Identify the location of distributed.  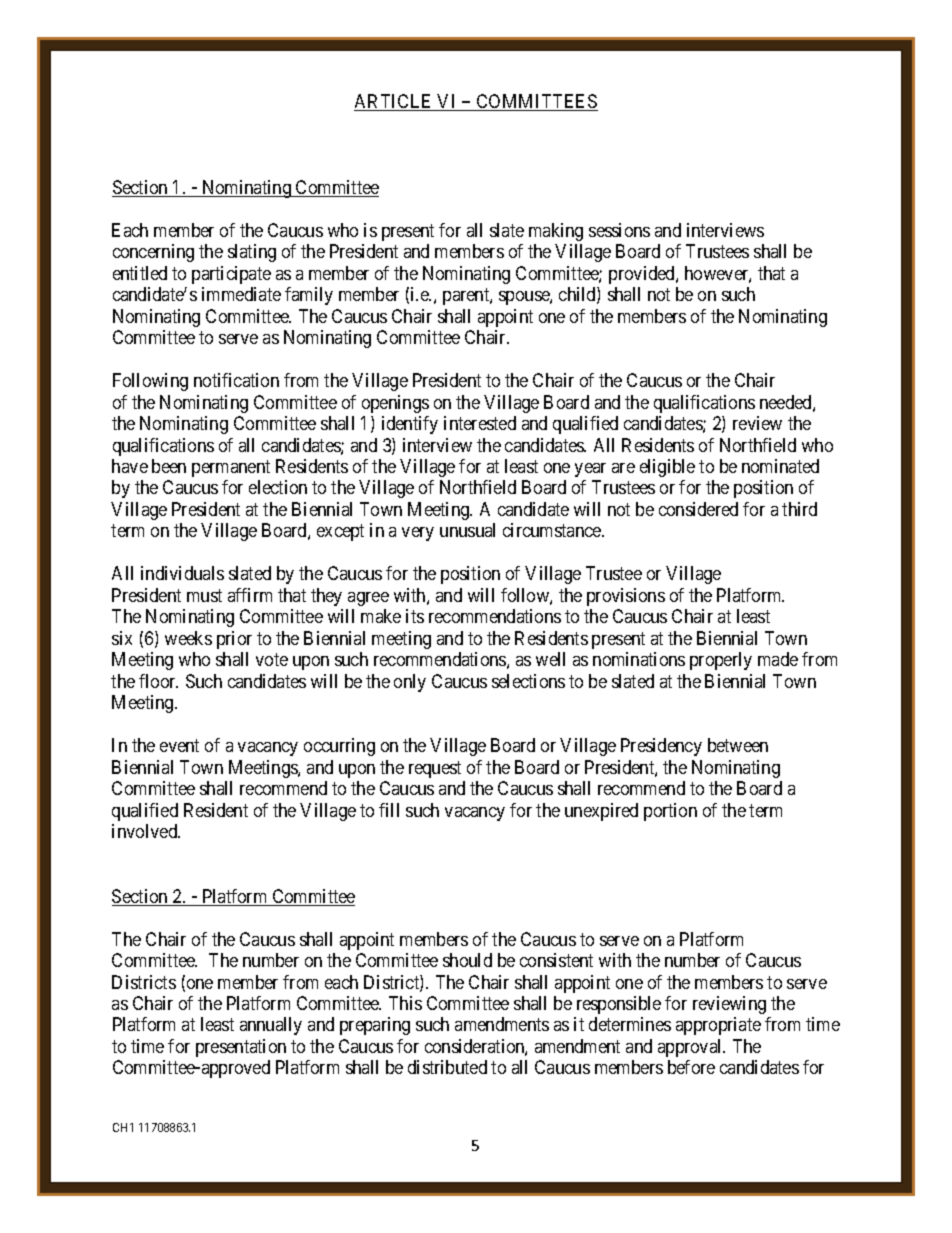
(447, 1067).
